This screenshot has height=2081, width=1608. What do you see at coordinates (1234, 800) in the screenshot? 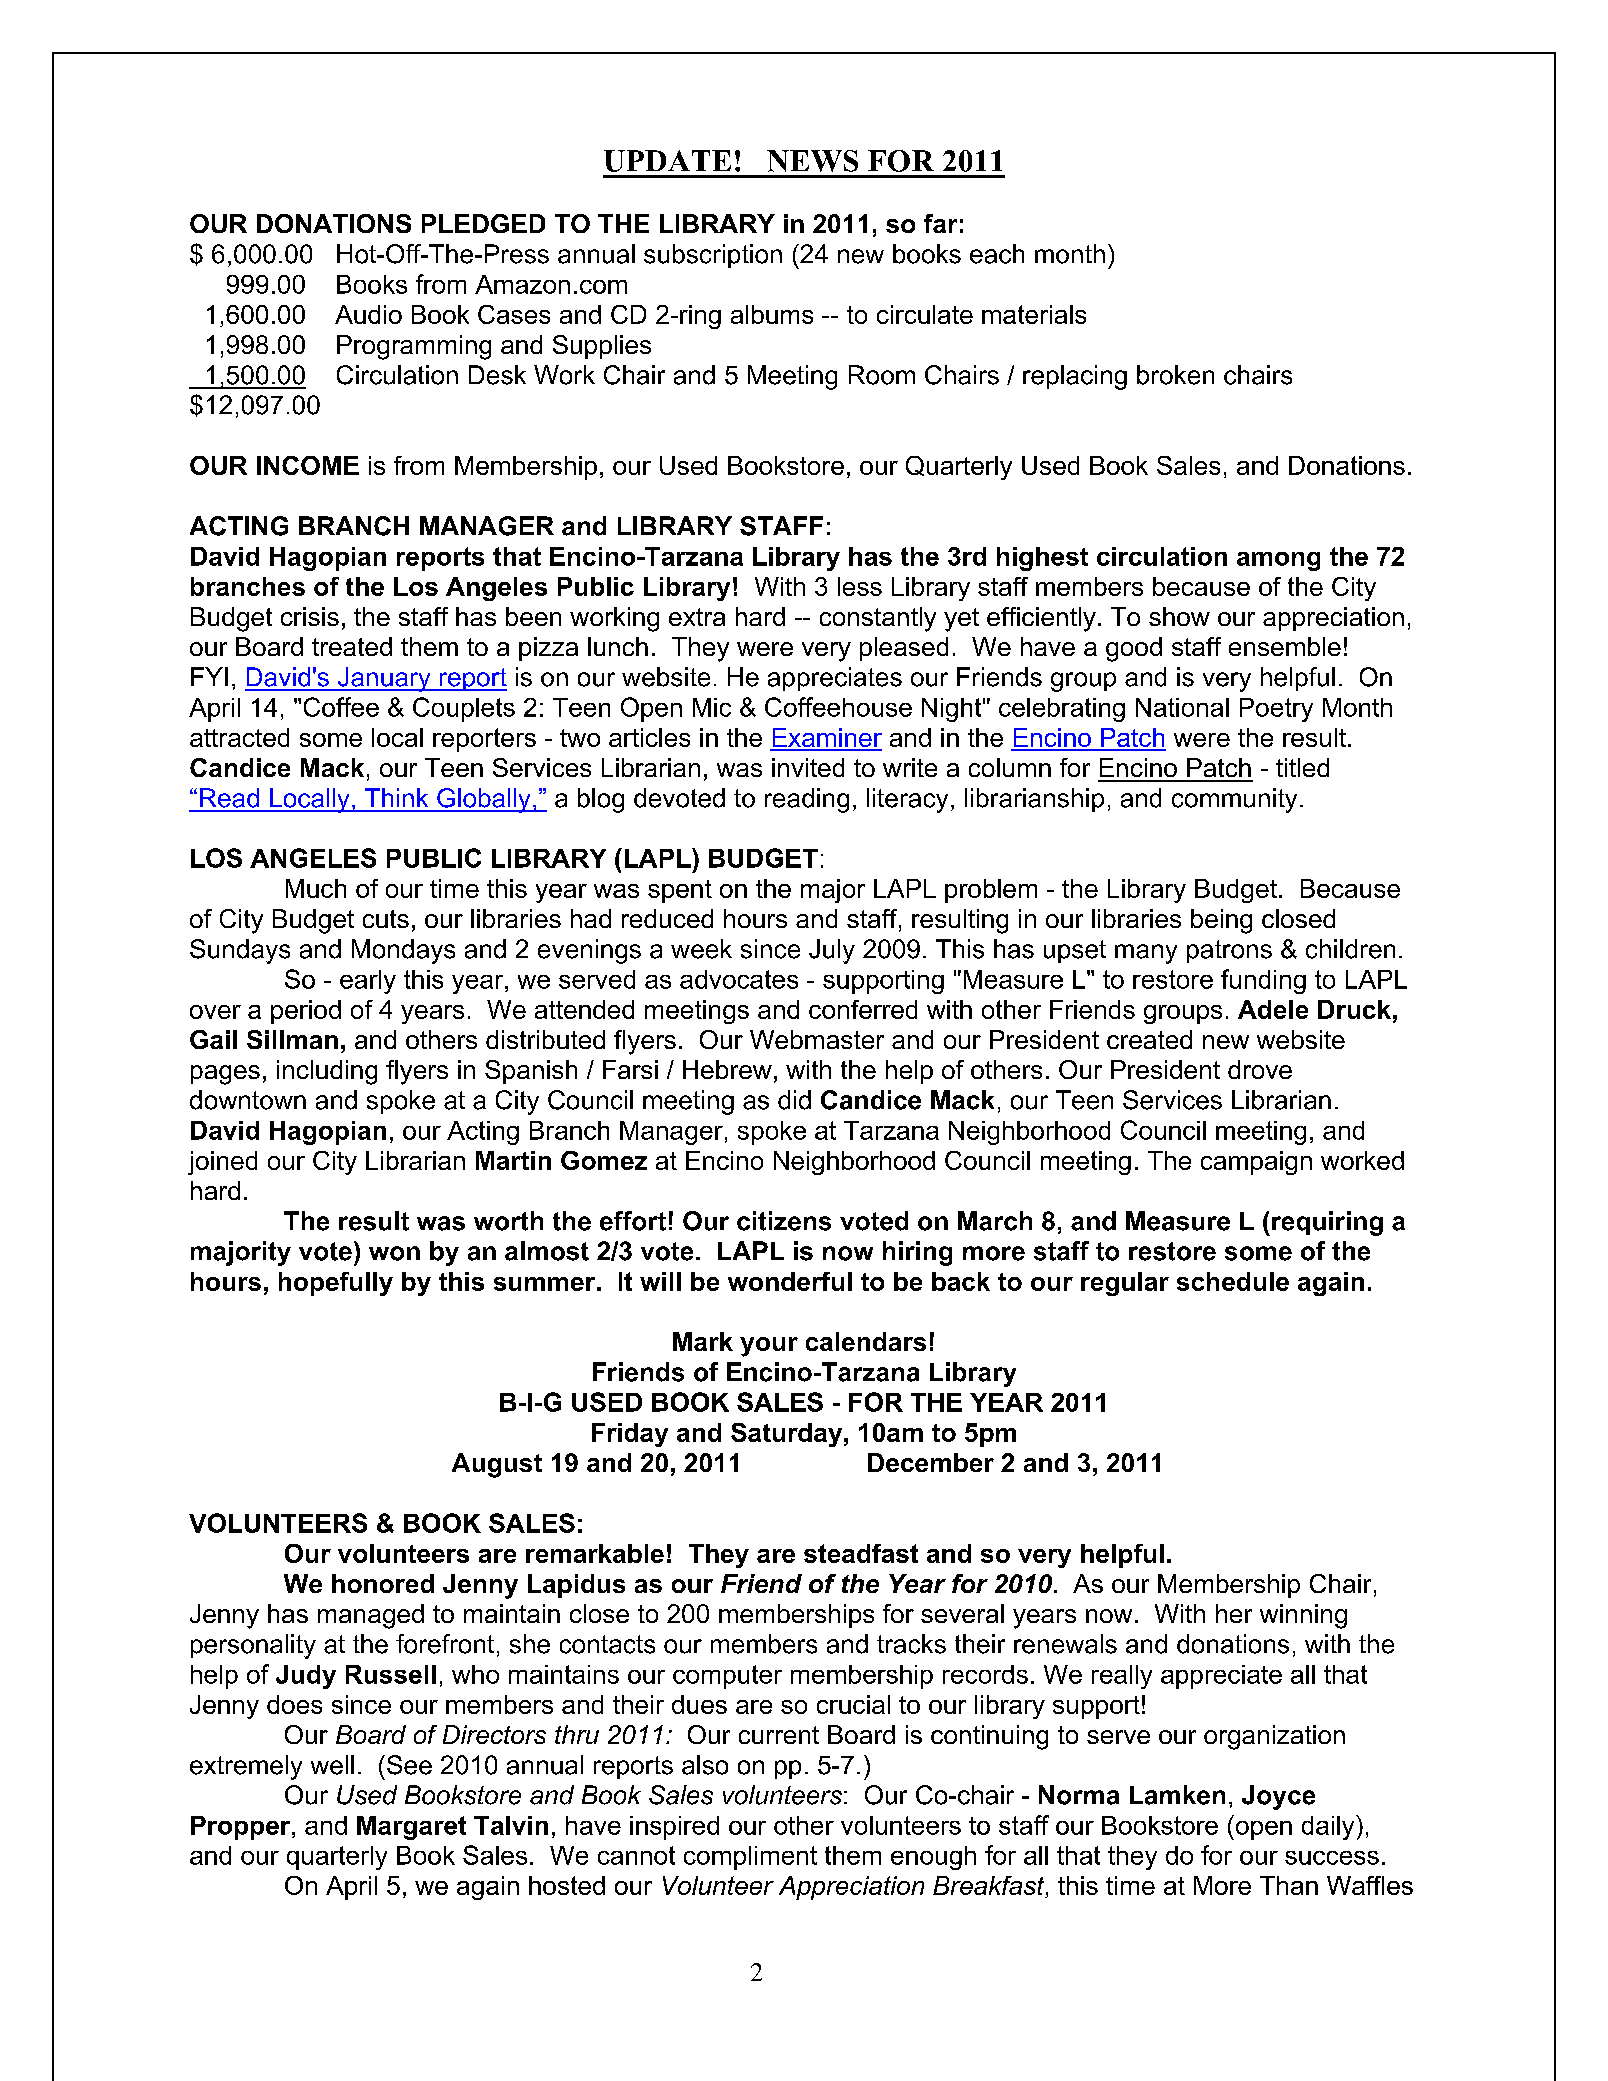
I see `community` at bounding box center [1234, 800].
